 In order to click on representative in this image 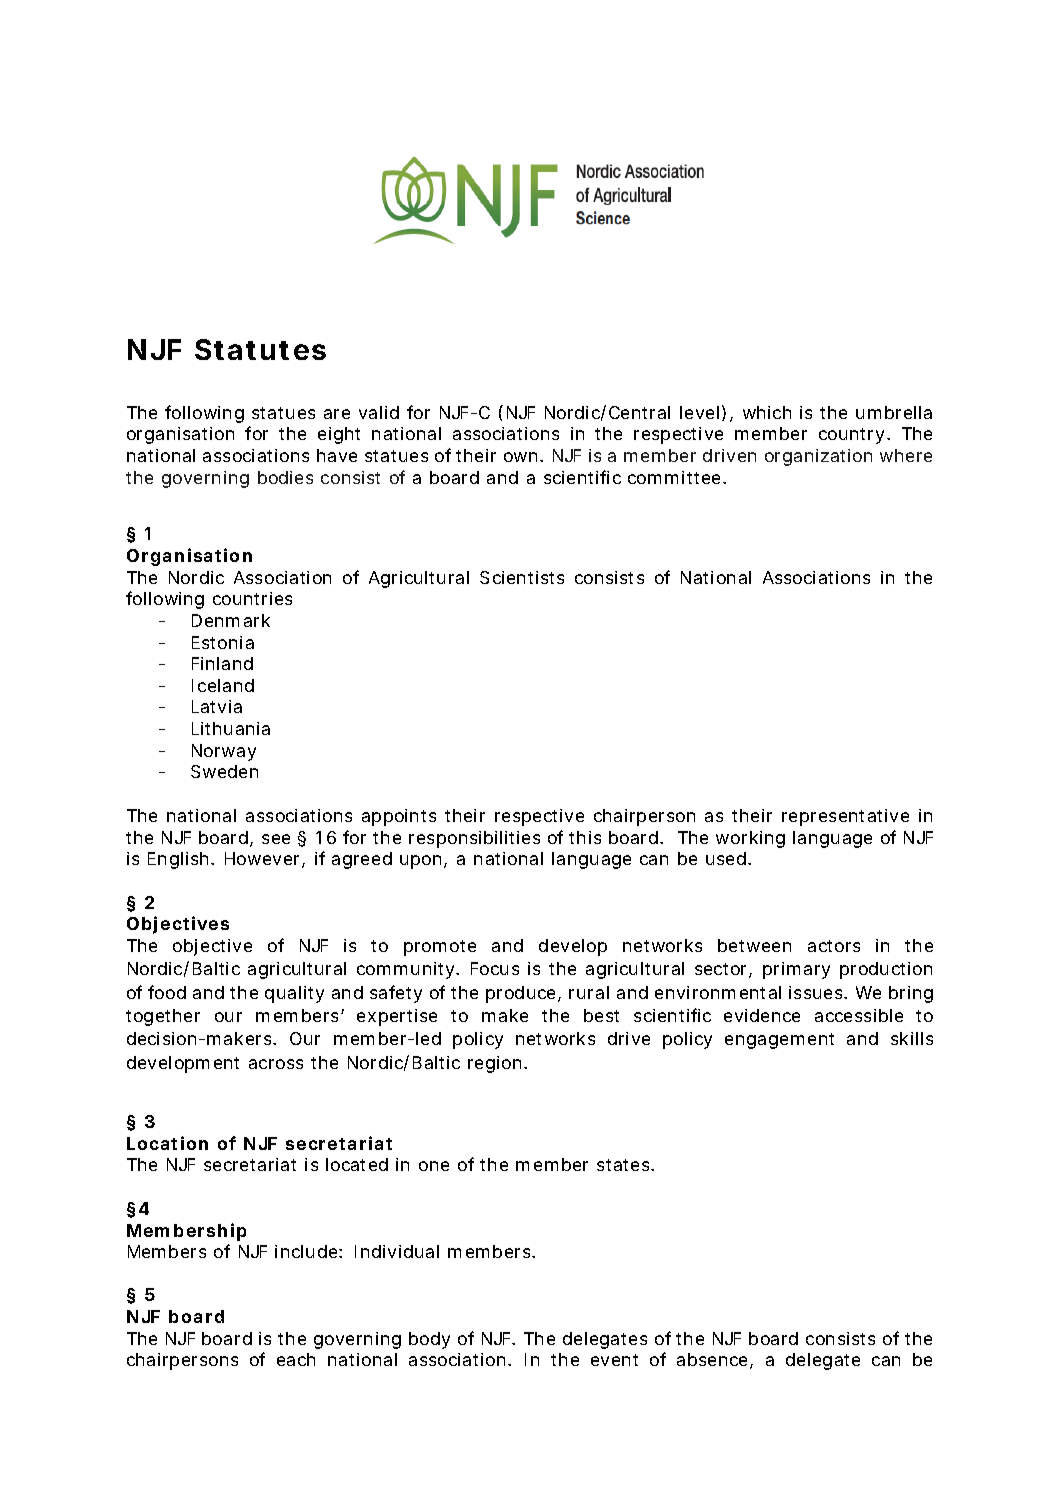, I will do `click(845, 817)`.
